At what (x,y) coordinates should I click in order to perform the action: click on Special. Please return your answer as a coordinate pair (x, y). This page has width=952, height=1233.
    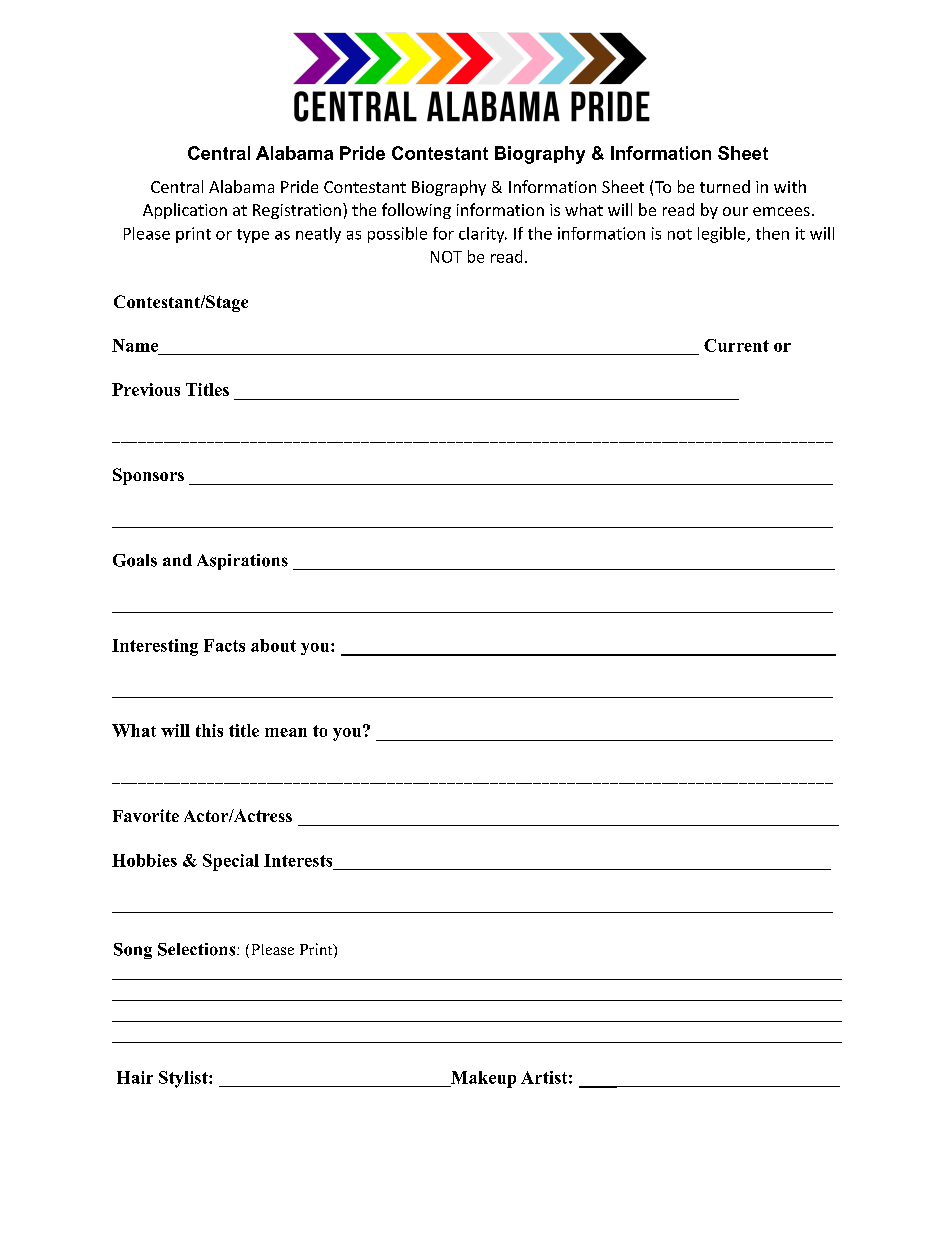
    Looking at the image, I should click on (231, 862).
